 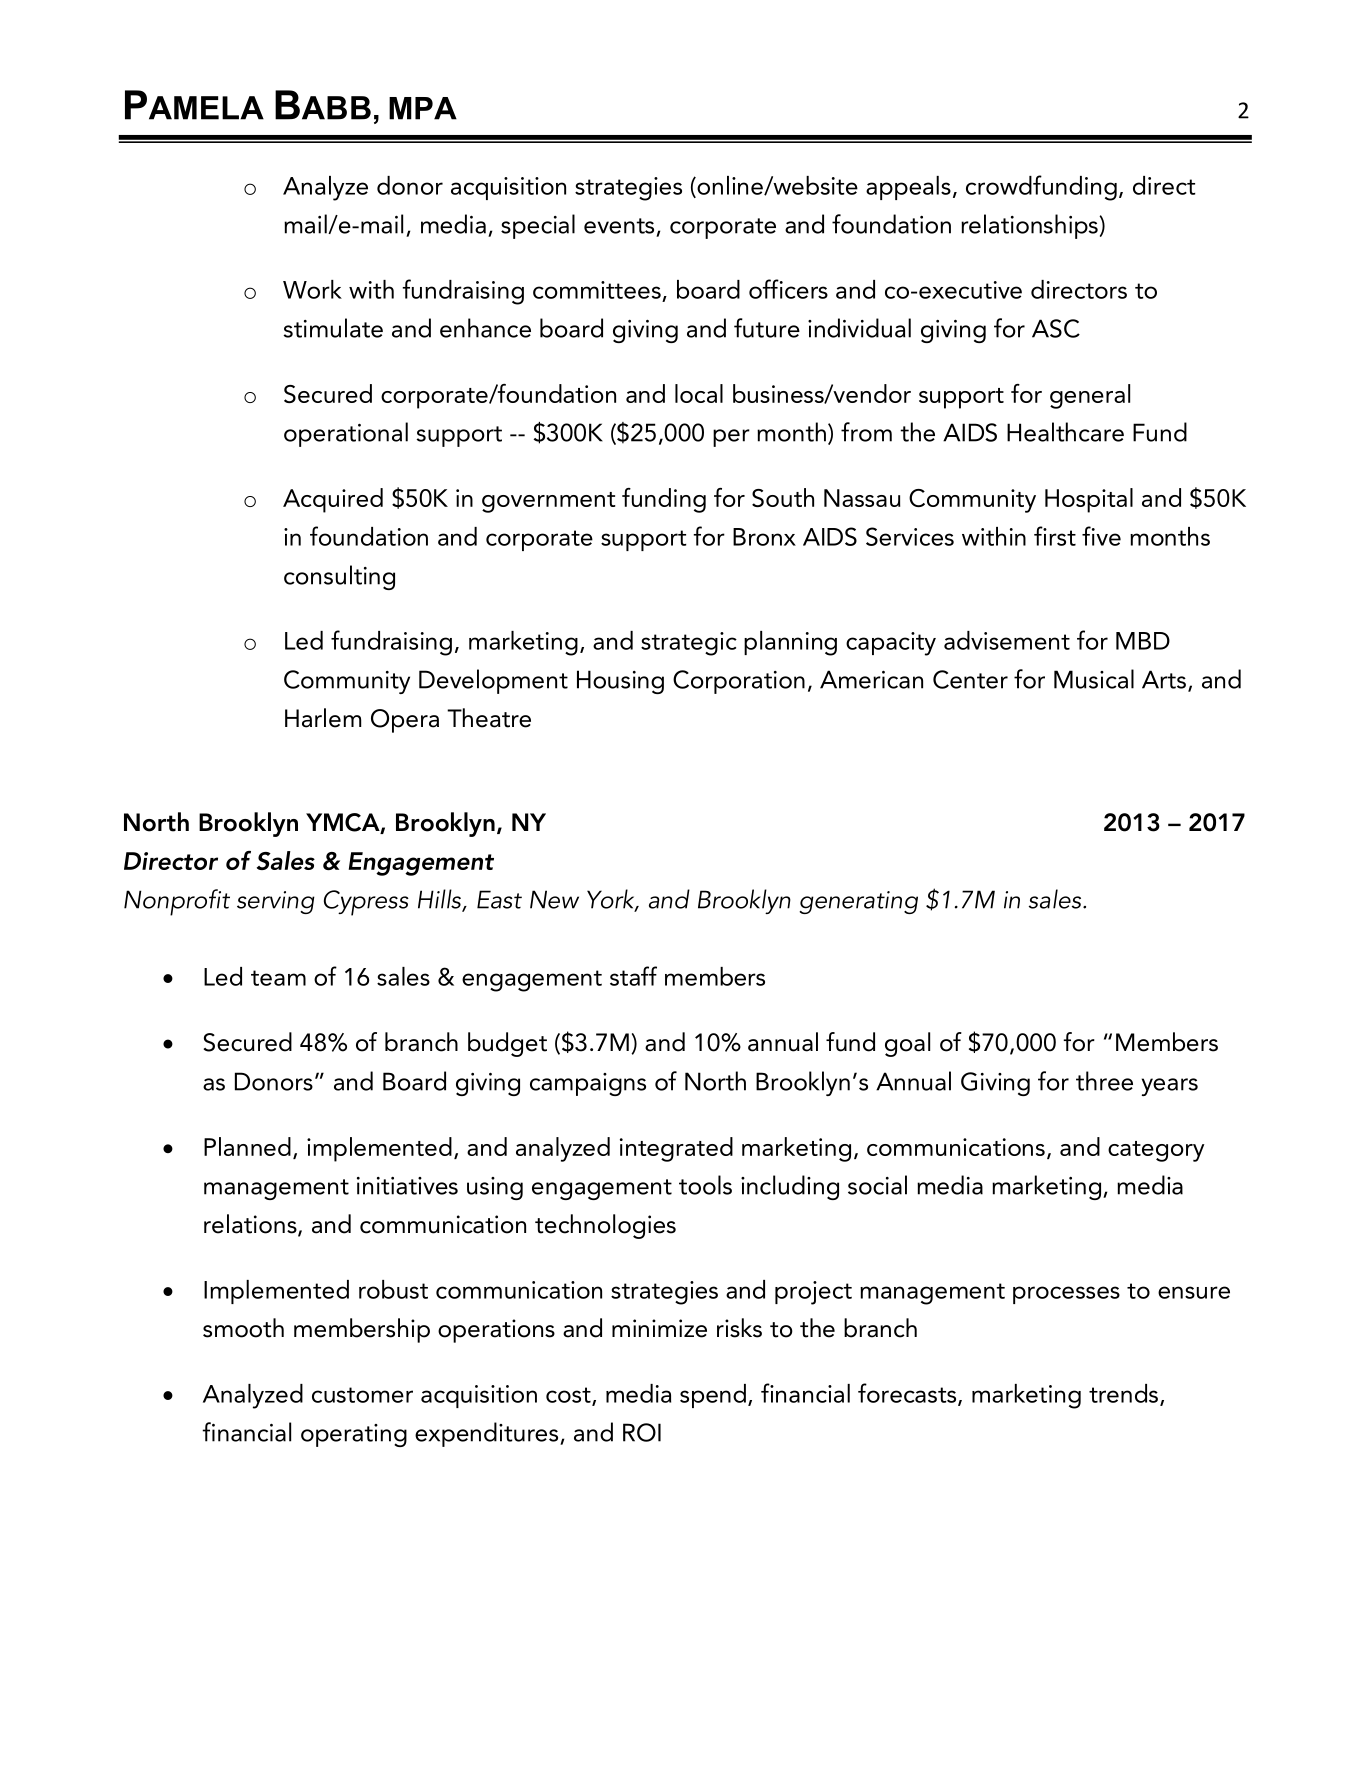 I want to click on first, so click(x=1055, y=536).
